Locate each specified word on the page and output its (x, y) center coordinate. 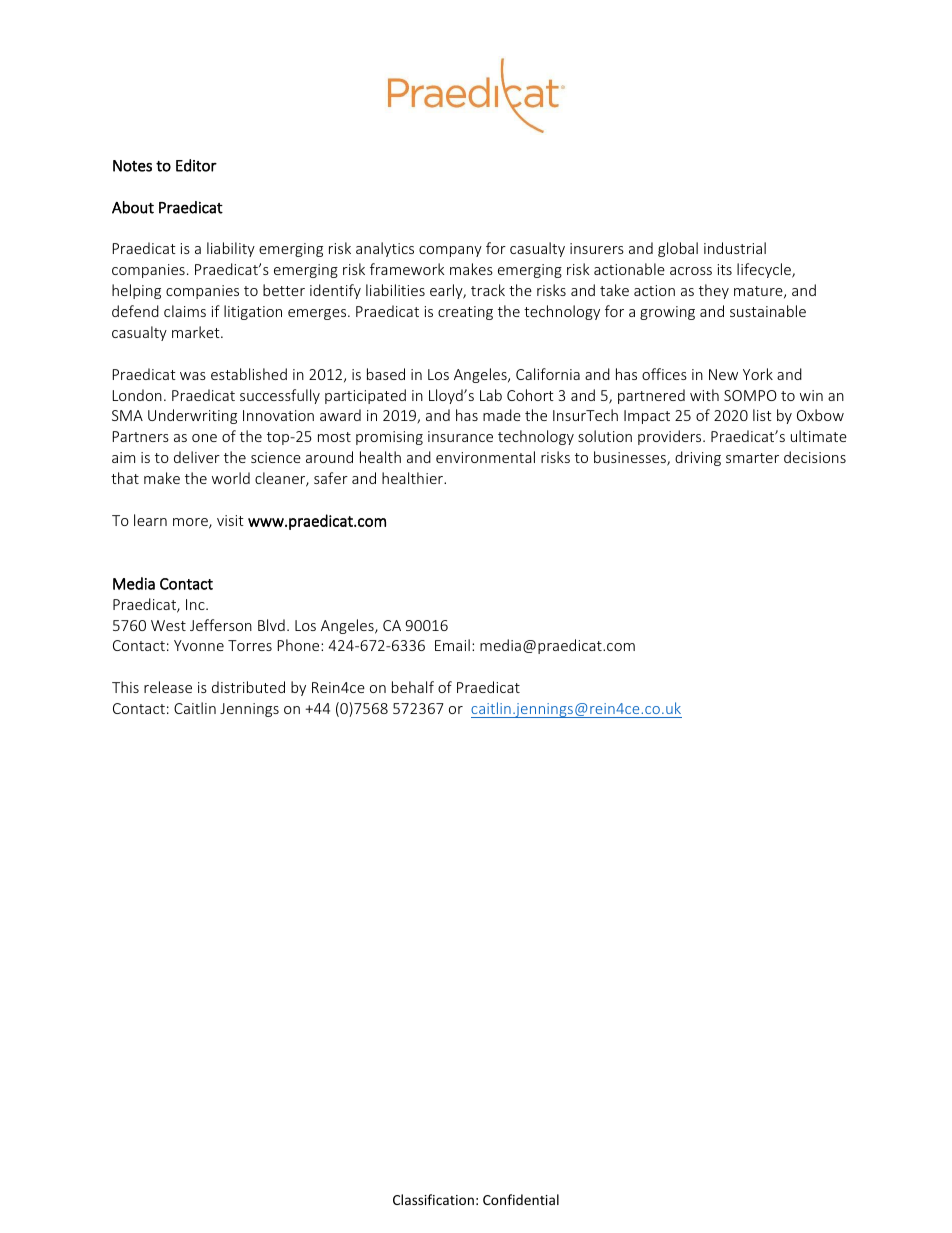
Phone (300, 645)
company (450, 251)
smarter (752, 458)
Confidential (521, 1199)
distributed (248, 687)
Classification (433, 1199)
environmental (485, 457)
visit (230, 520)
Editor (196, 165)
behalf (413, 687)
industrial (735, 248)
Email (452, 645)
